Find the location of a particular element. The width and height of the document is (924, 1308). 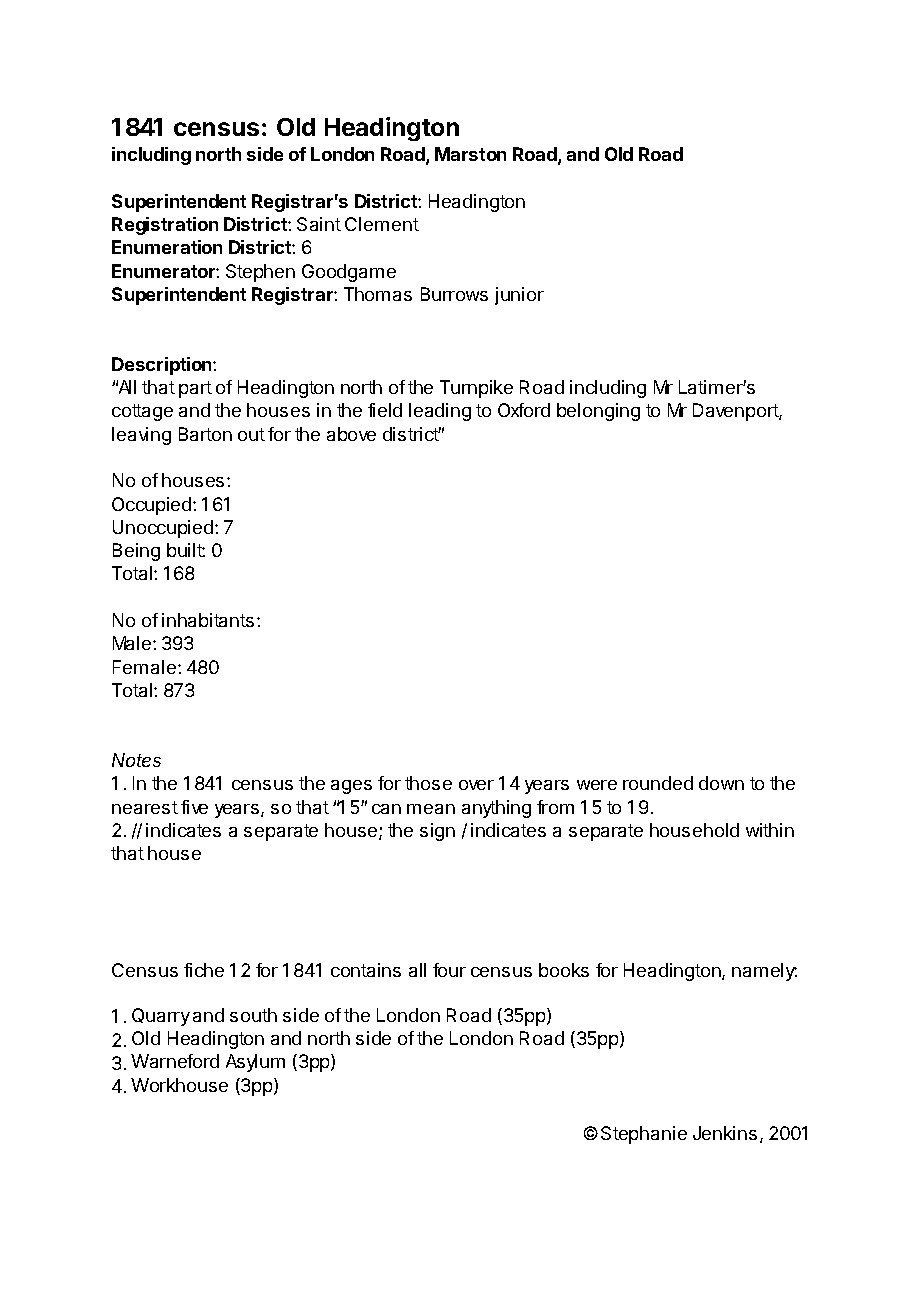

Asylum is located at coordinates (255, 1063).
